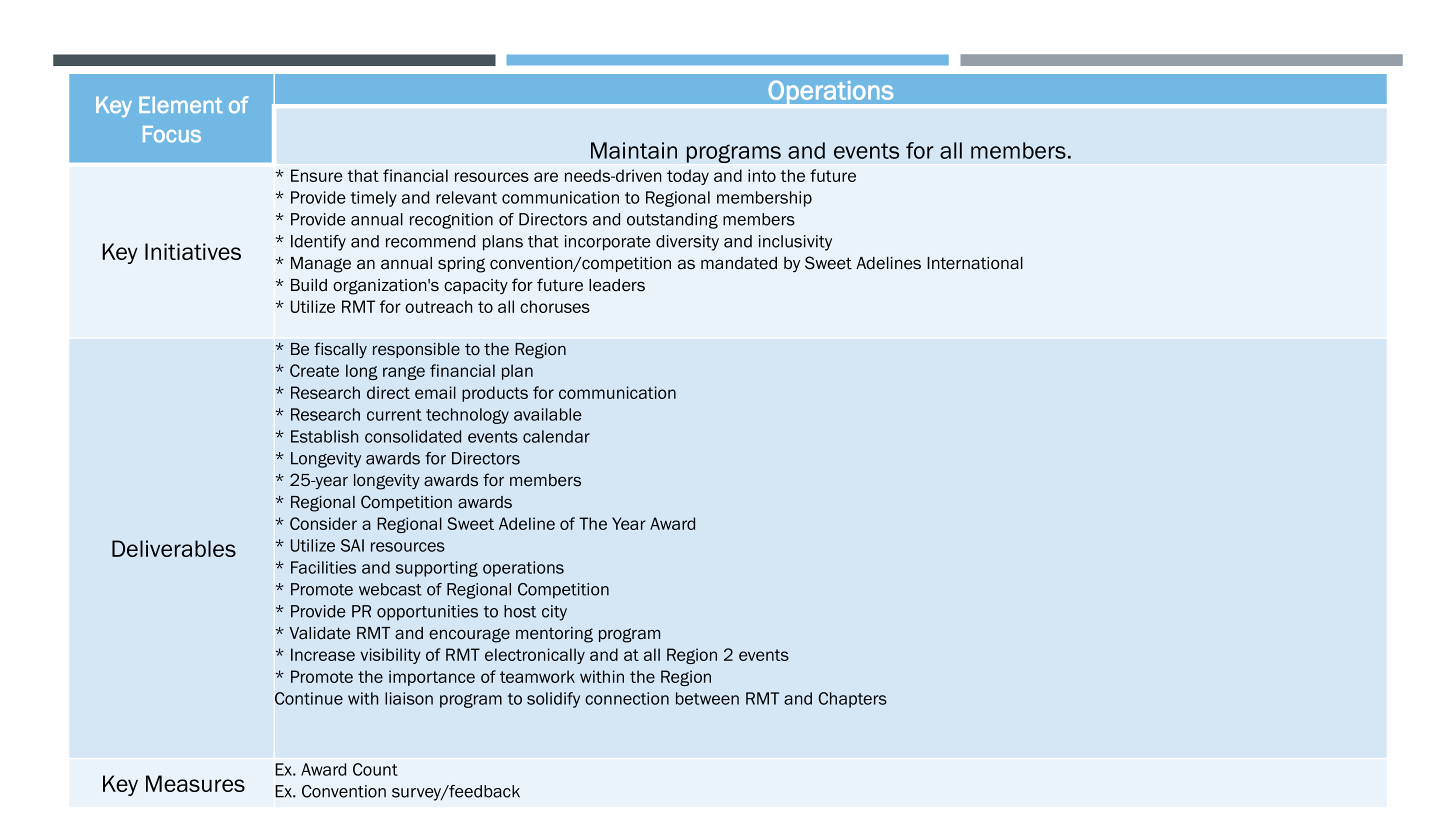 The height and width of the screenshot is (819, 1456). I want to click on Focus, so click(172, 134).
